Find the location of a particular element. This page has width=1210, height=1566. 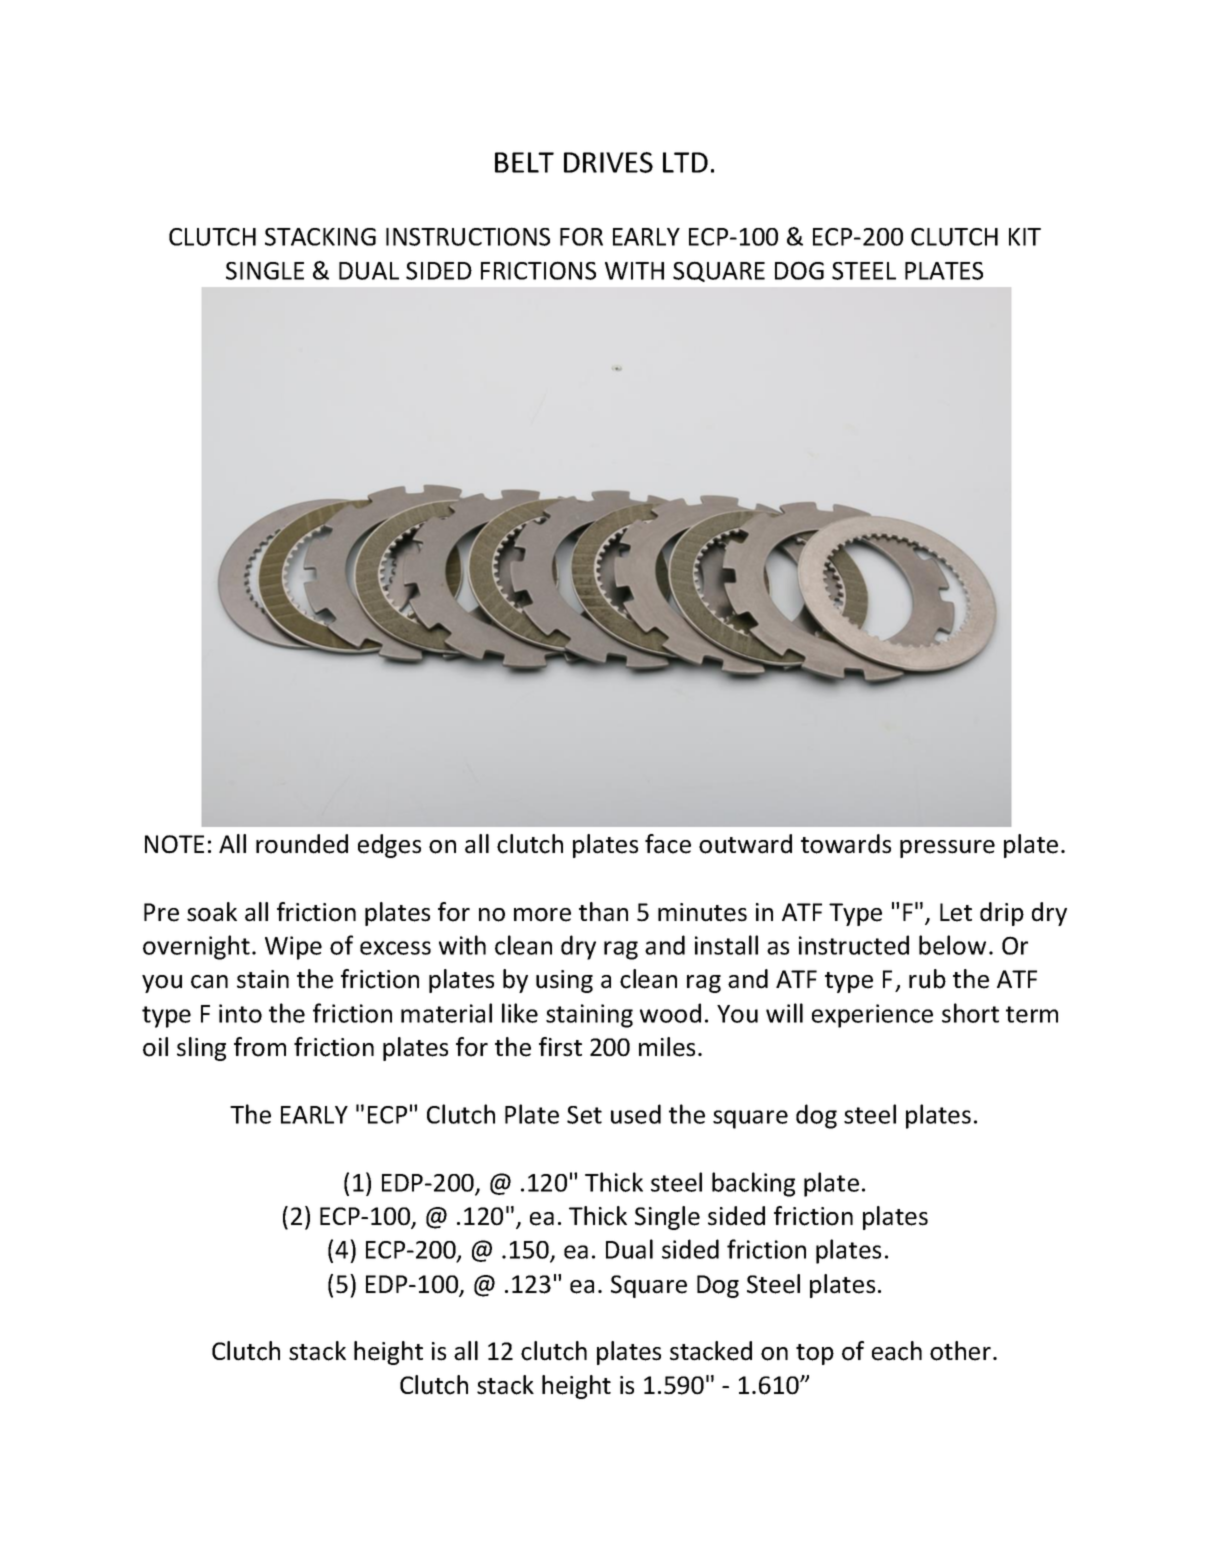

DRIVES is located at coordinates (608, 162).
